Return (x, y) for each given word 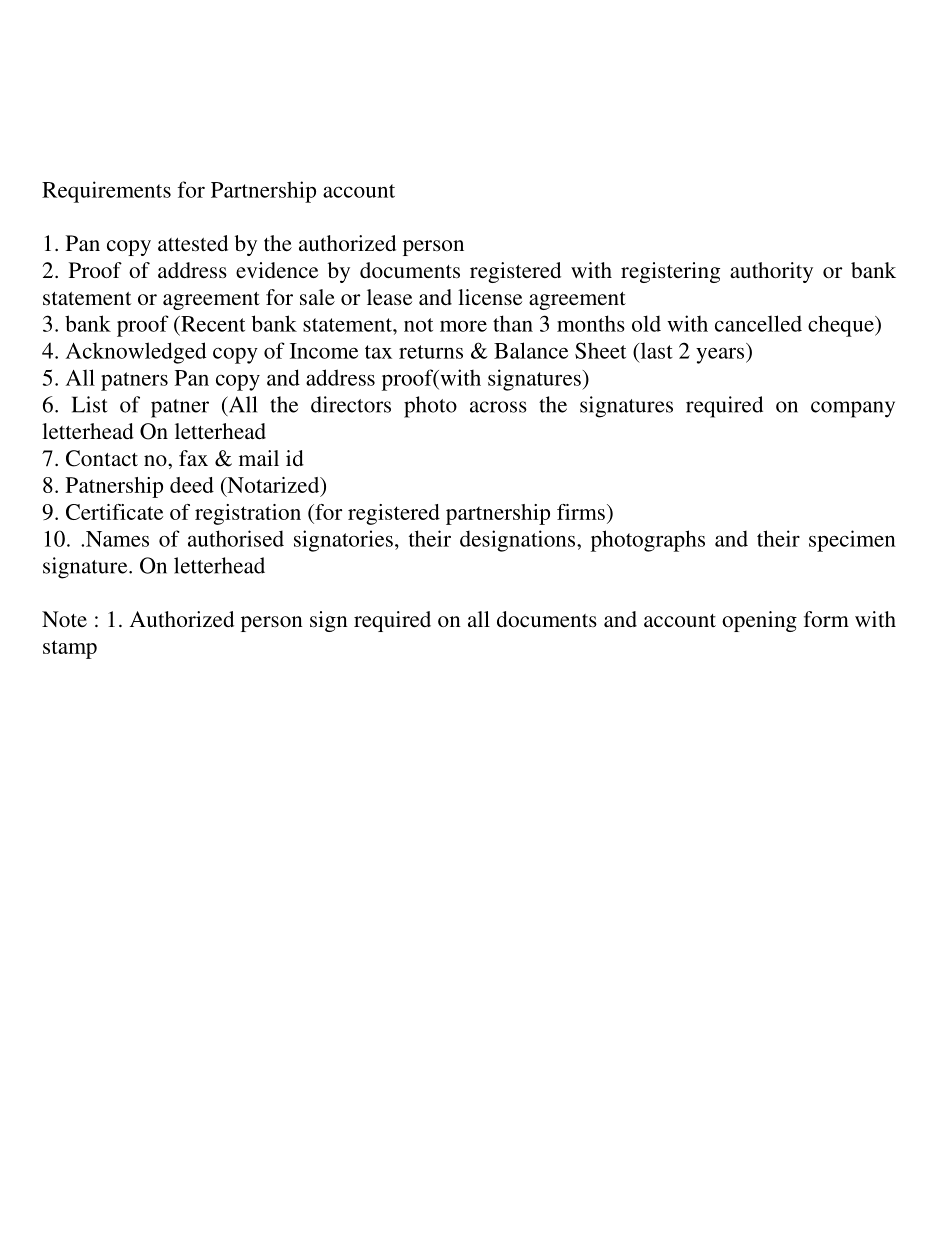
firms (581, 512)
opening (759, 621)
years (721, 356)
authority (771, 272)
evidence (277, 270)
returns (431, 352)
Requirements (106, 192)
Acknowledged (136, 353)
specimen (852, 541)
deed (192, 485)
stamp (70, 649)
